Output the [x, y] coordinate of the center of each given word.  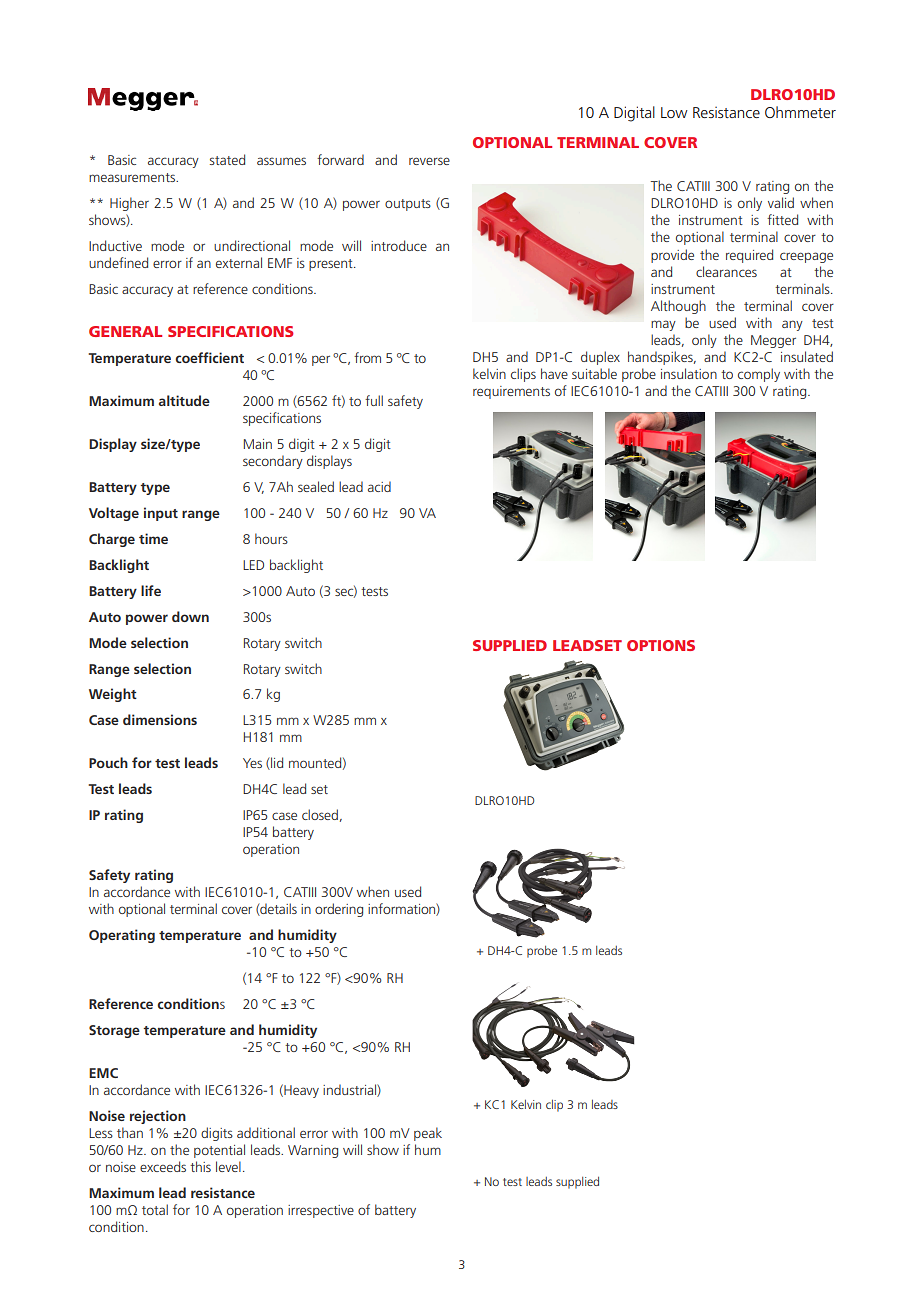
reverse [429, 161]
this [200, 1166]
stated [227, 159]
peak [428, 1134]
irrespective [321, 1211]
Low [674, 112]
